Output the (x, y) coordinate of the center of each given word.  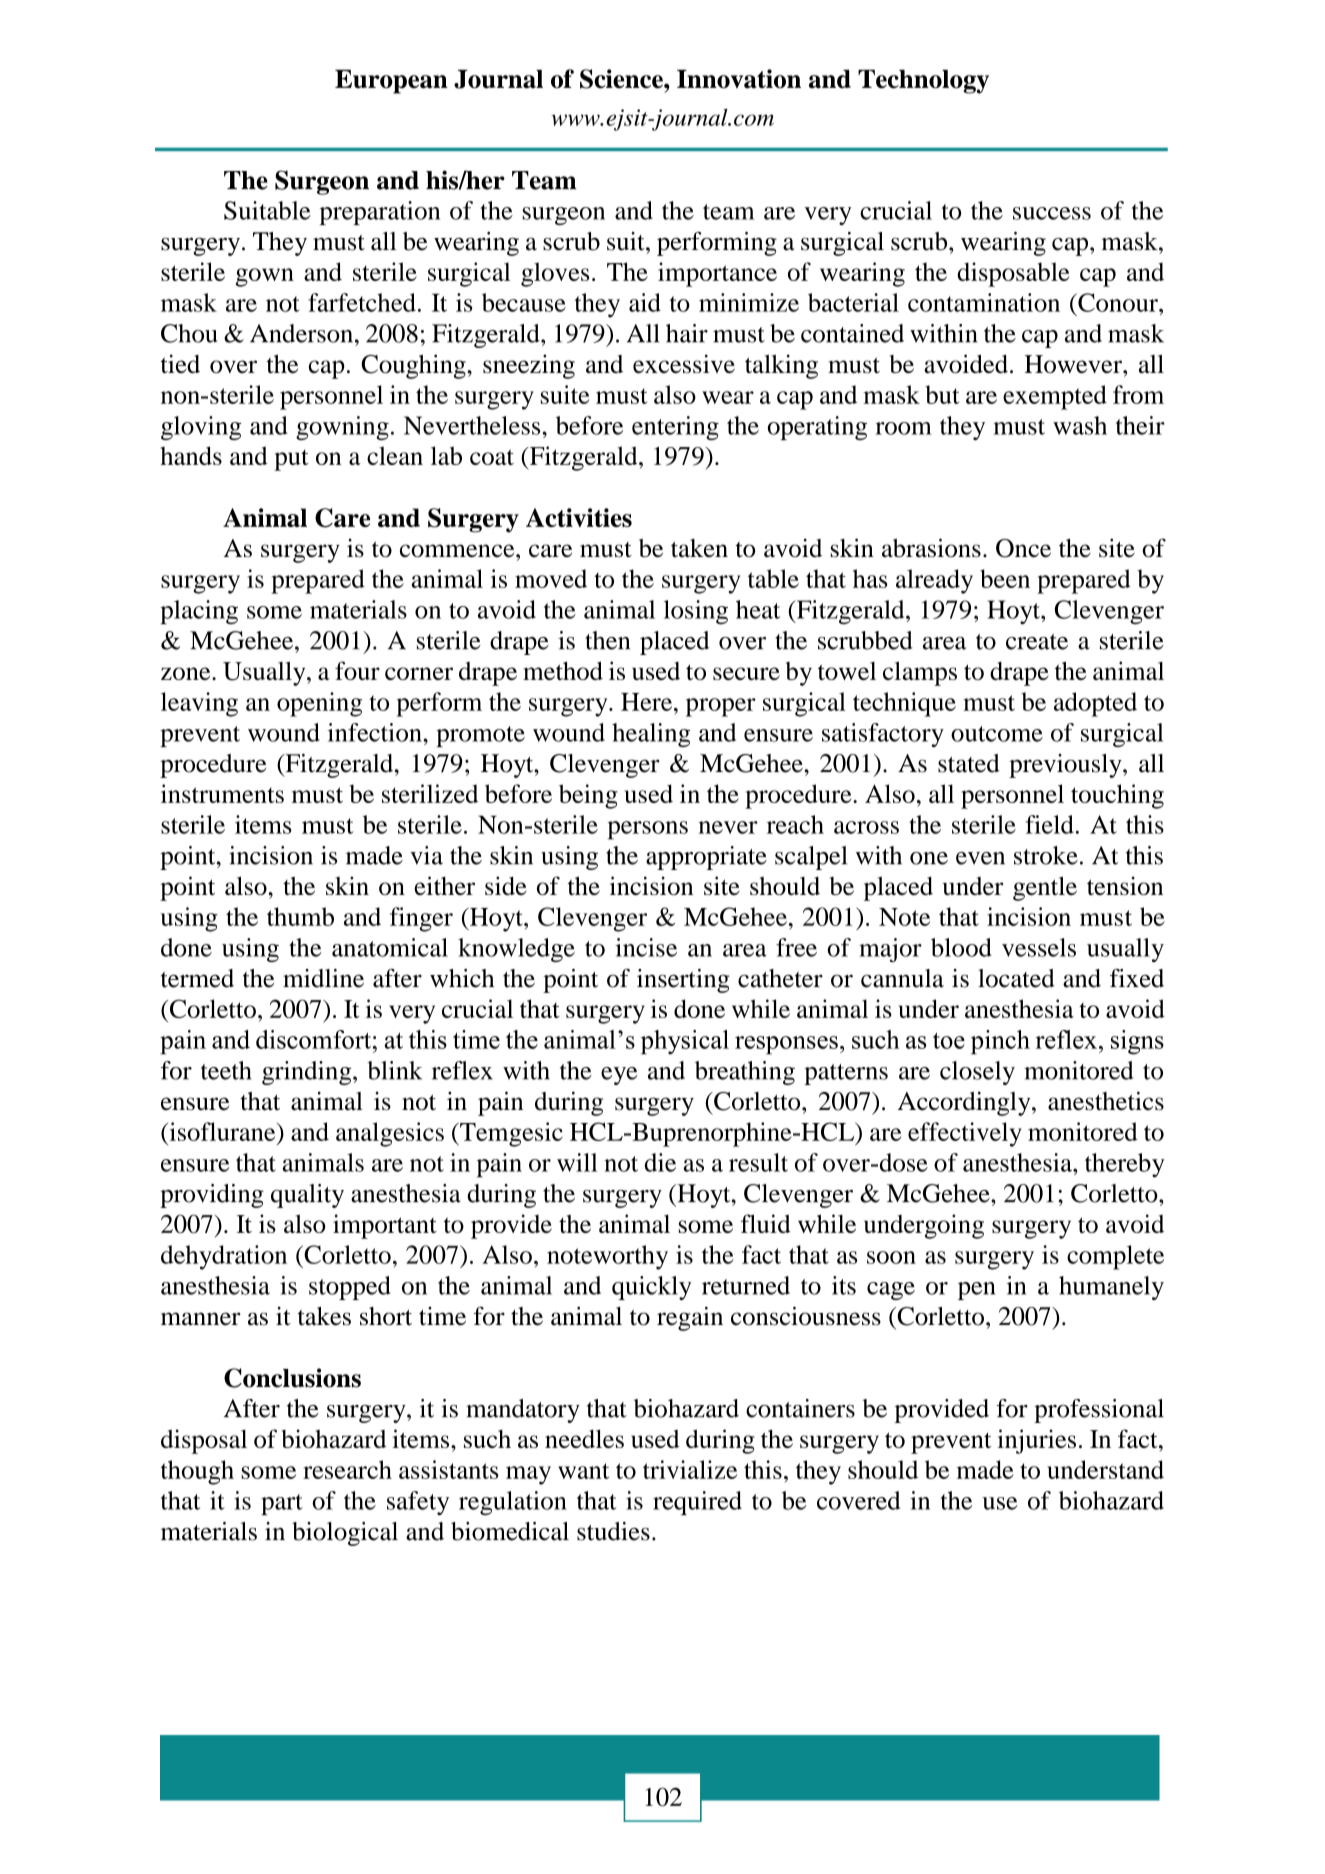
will (577, 1162)
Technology (923, 82)
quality (307, 1196)
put (291, 460)
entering (675, 428)
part (282, 1504)
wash (1080, 425)
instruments (222, 793)
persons (648, 830)
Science (622, 79)
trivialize (690, 1469)
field (1050, 824)
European (391, 82)
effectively (965, 1134)
